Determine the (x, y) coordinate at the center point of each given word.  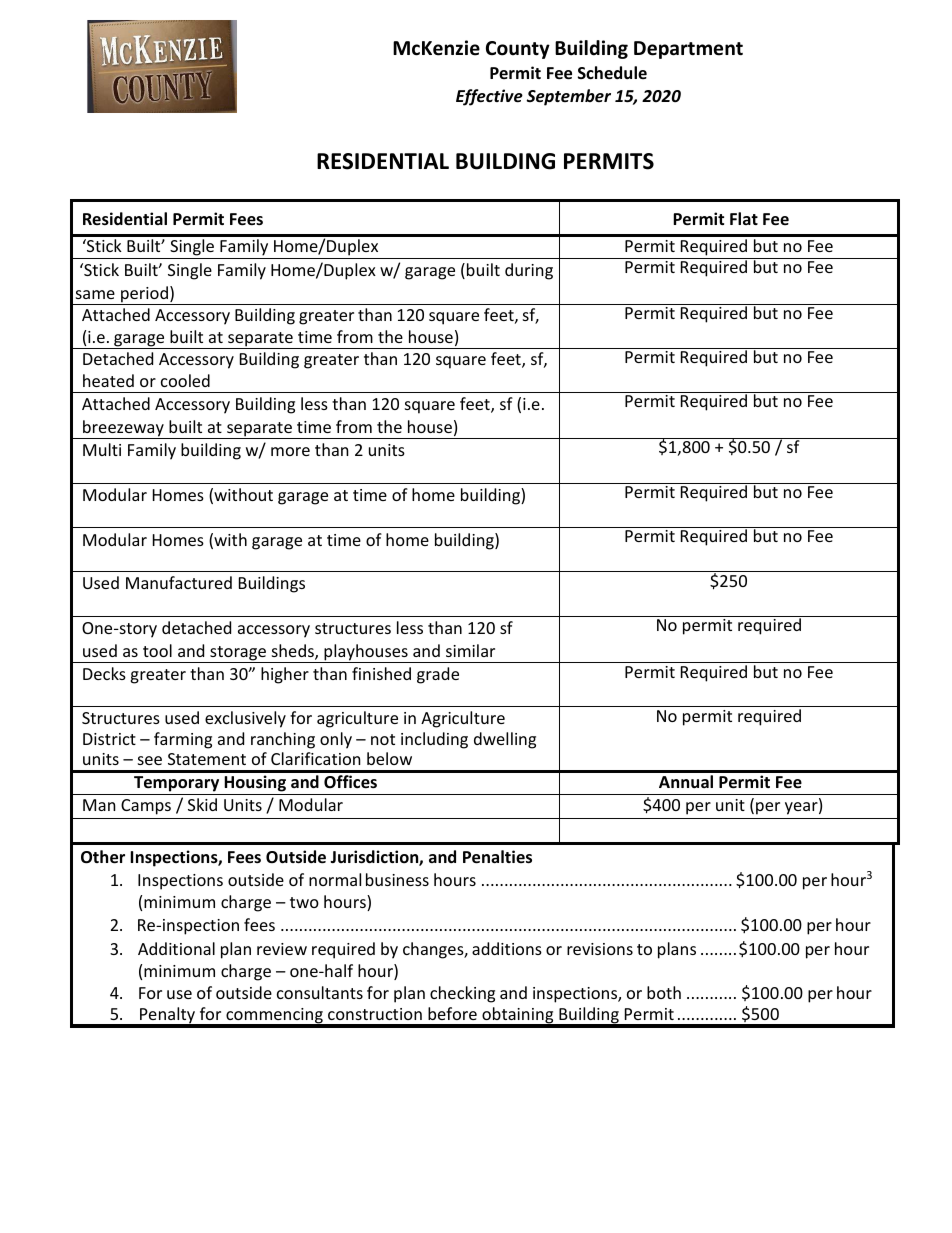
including (434, 740)
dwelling (505, 740)
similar (470, 650)
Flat (744, 218)
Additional (176, 948)
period (144, 295)
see (150, 760)
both (664, 992)
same (95, 294)
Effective (489, 97)
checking (462, 994)
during (529, 271)
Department (688, 50)
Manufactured (179, 582)
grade (438, 675)
